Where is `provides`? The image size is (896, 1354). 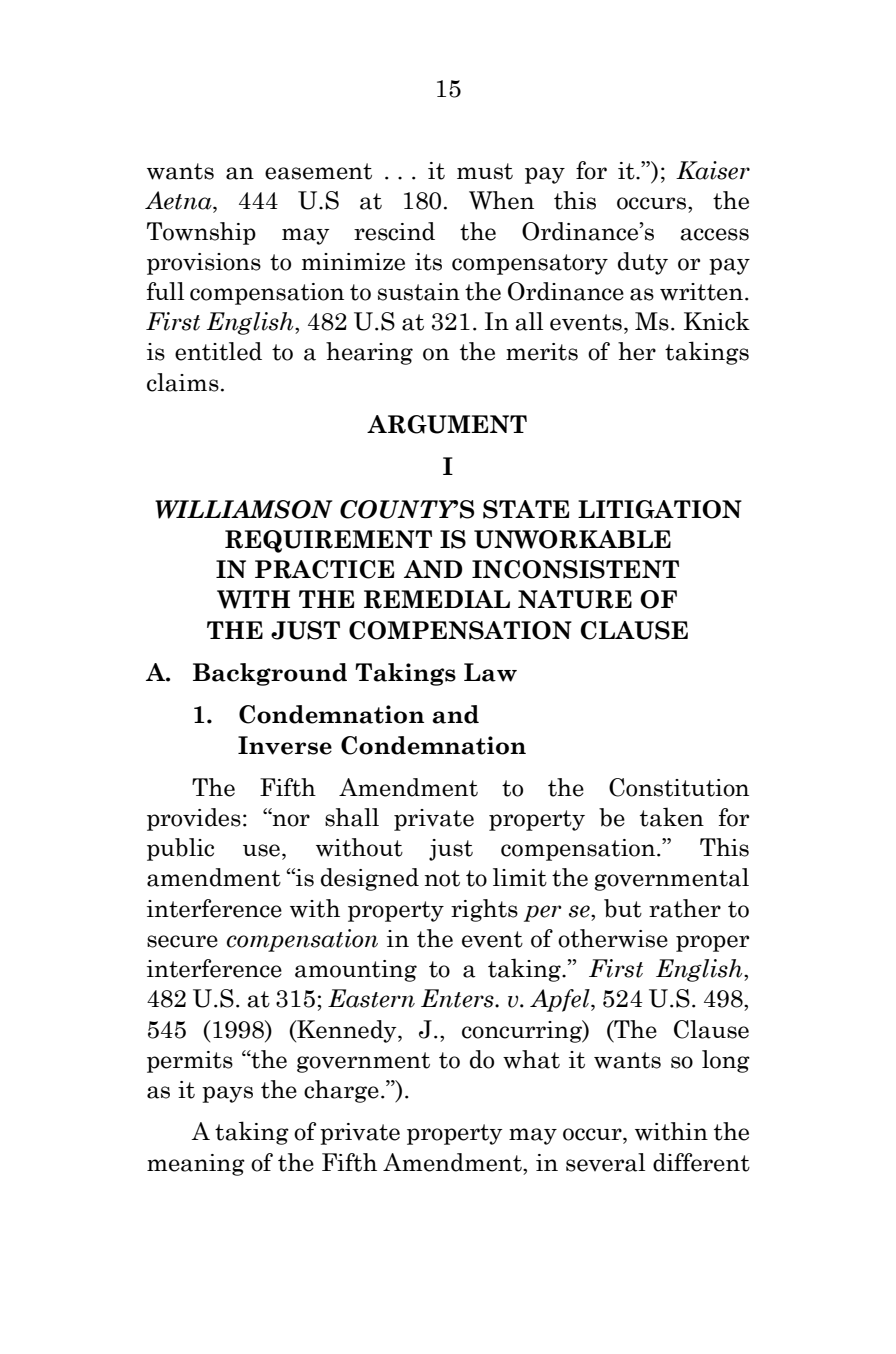
provides is located at coordinates (194, 819).
